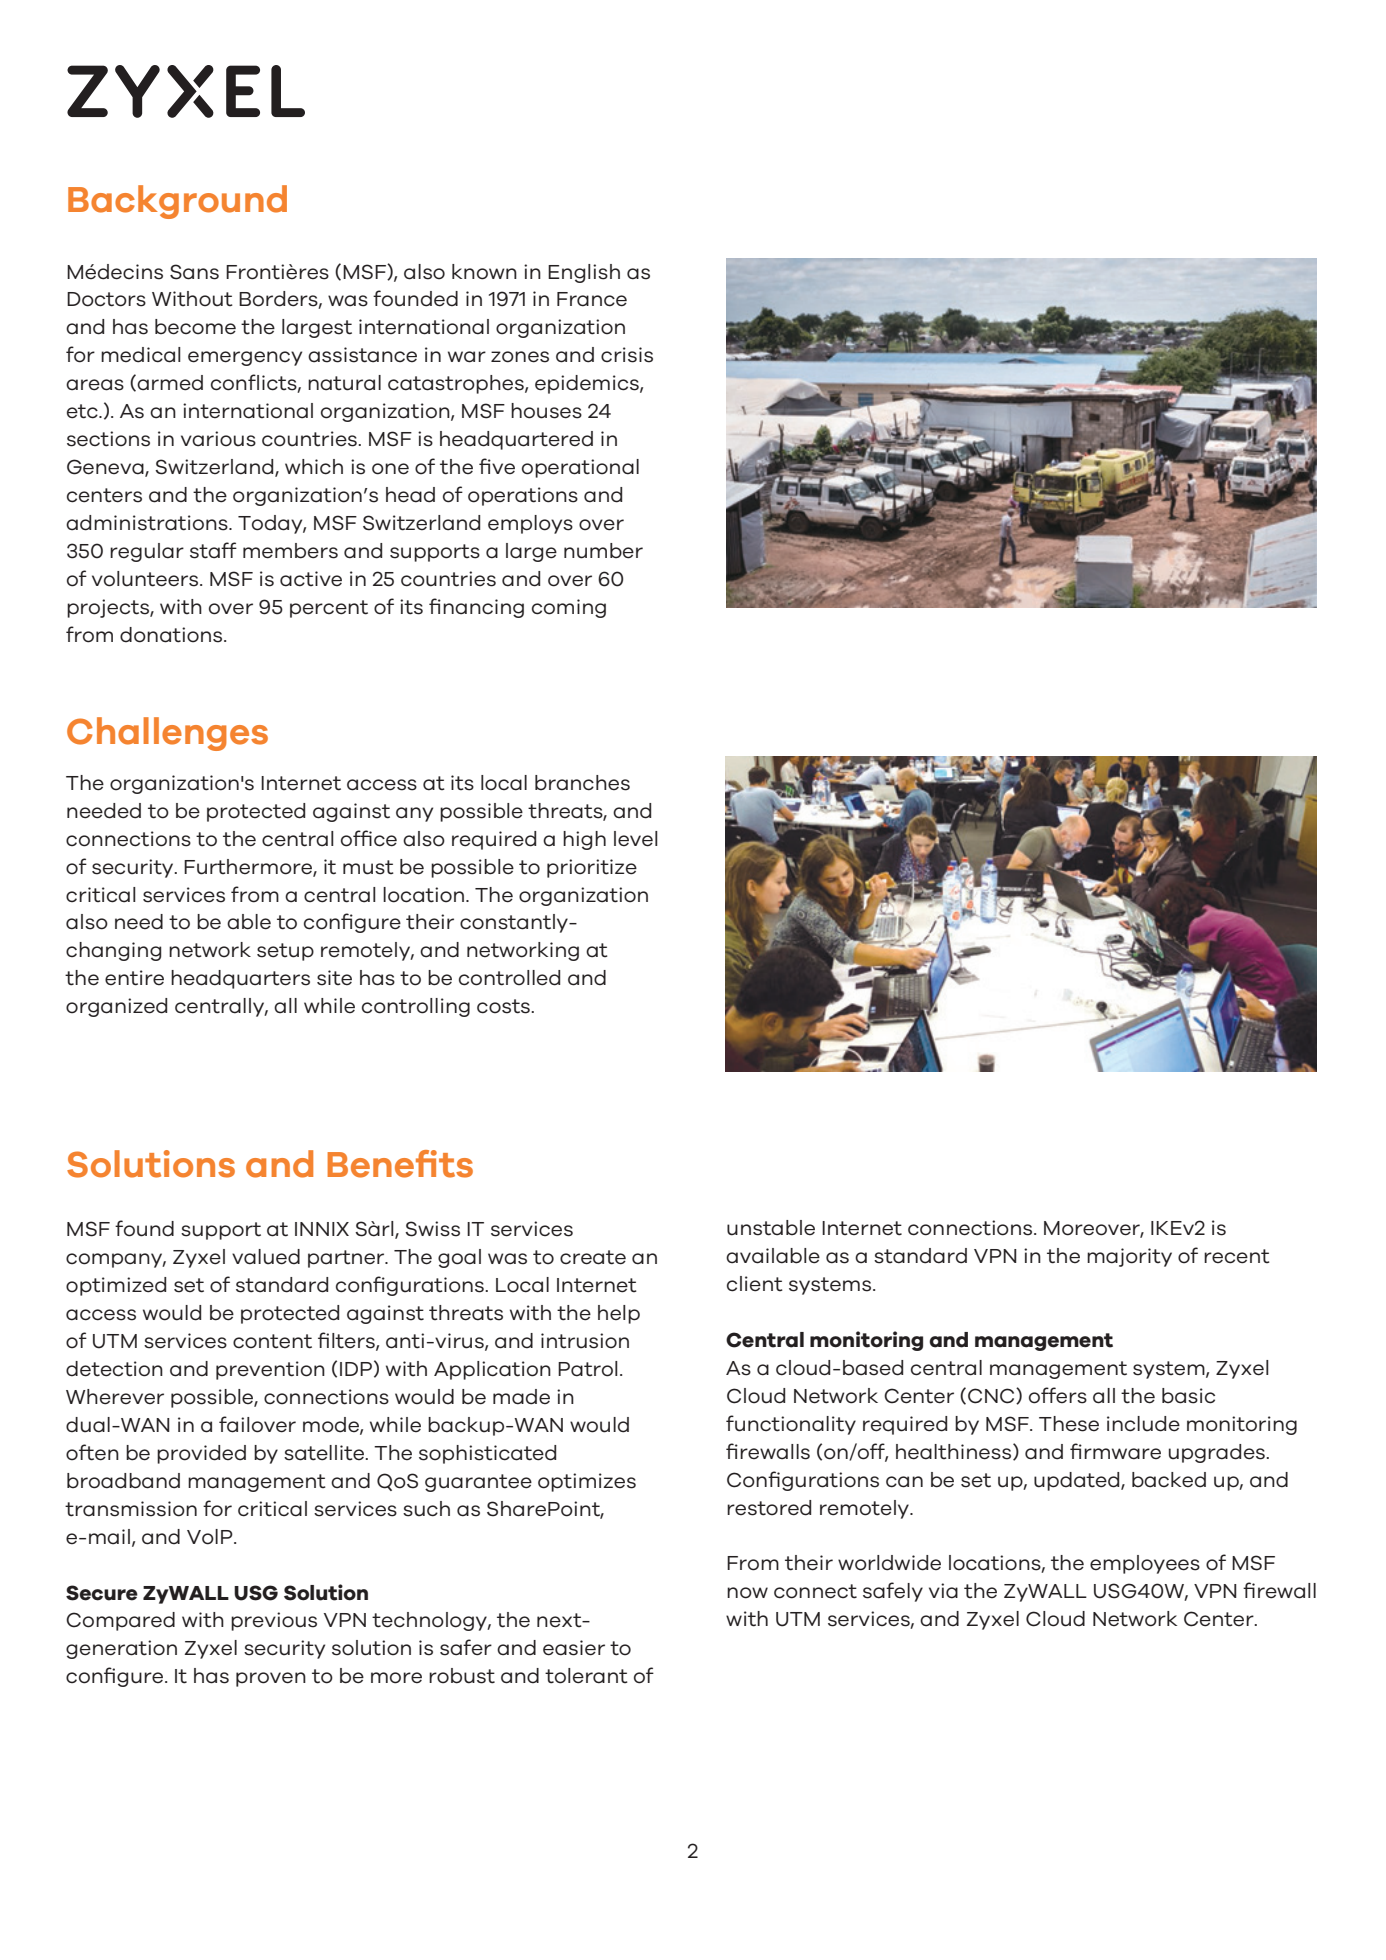 This screenshot has width=1386, height=1960. Describe the element at coordinates (627, 355) in the screenshot. I see `crisis` at that location.
